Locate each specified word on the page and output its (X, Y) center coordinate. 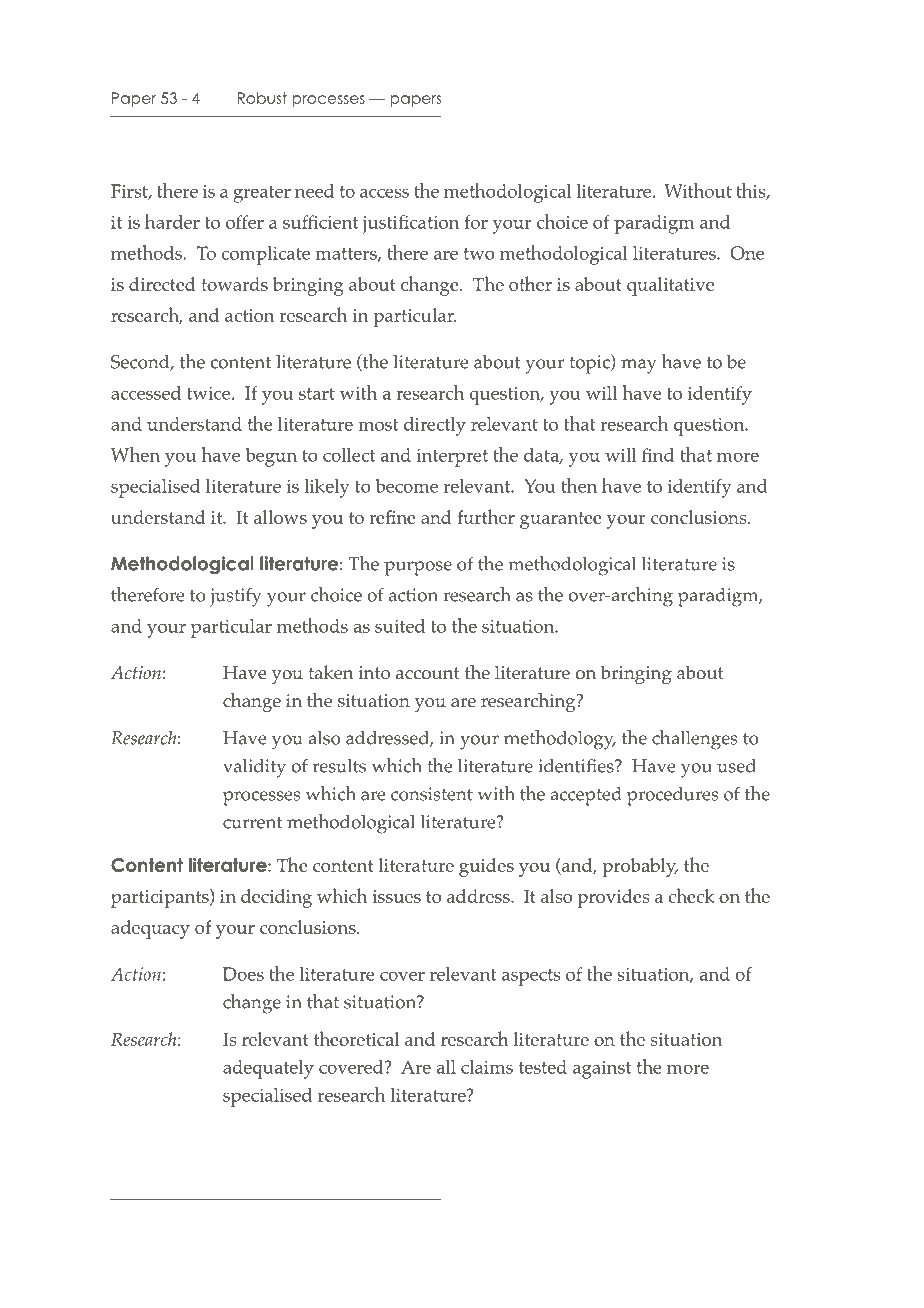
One (747, 253)
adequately (268, 1069)
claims (487, 1067)
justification (410, 224)
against (602, 1070)
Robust (262, 98)
